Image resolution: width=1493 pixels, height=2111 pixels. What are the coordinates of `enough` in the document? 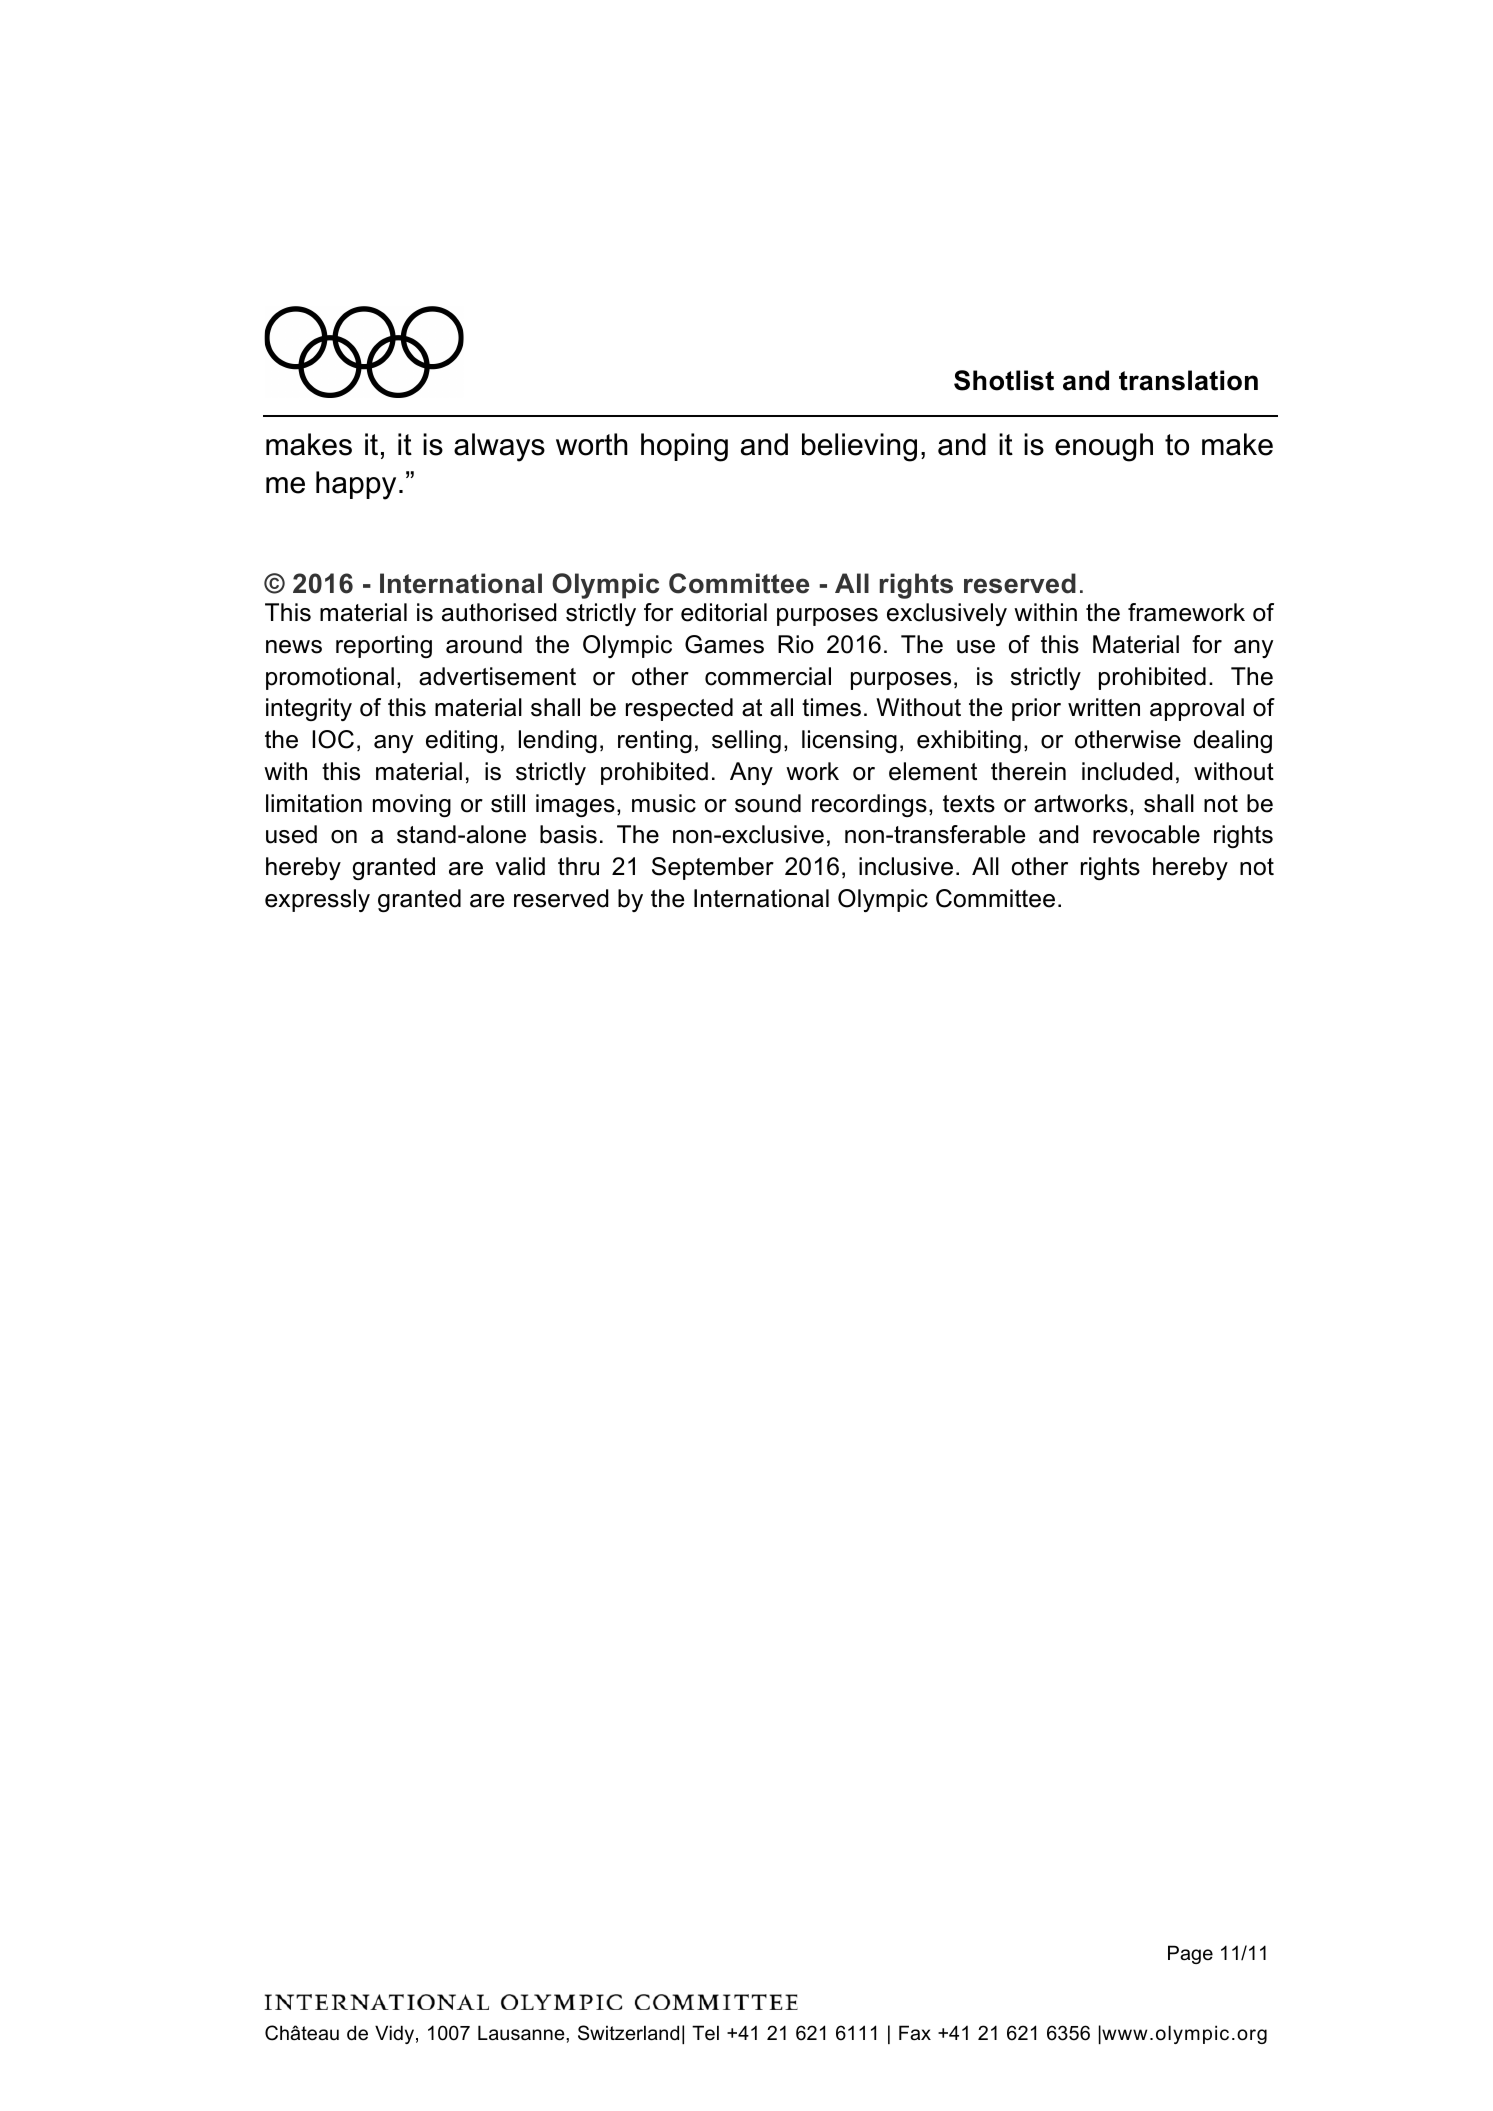 It's located at (1104, 447).
